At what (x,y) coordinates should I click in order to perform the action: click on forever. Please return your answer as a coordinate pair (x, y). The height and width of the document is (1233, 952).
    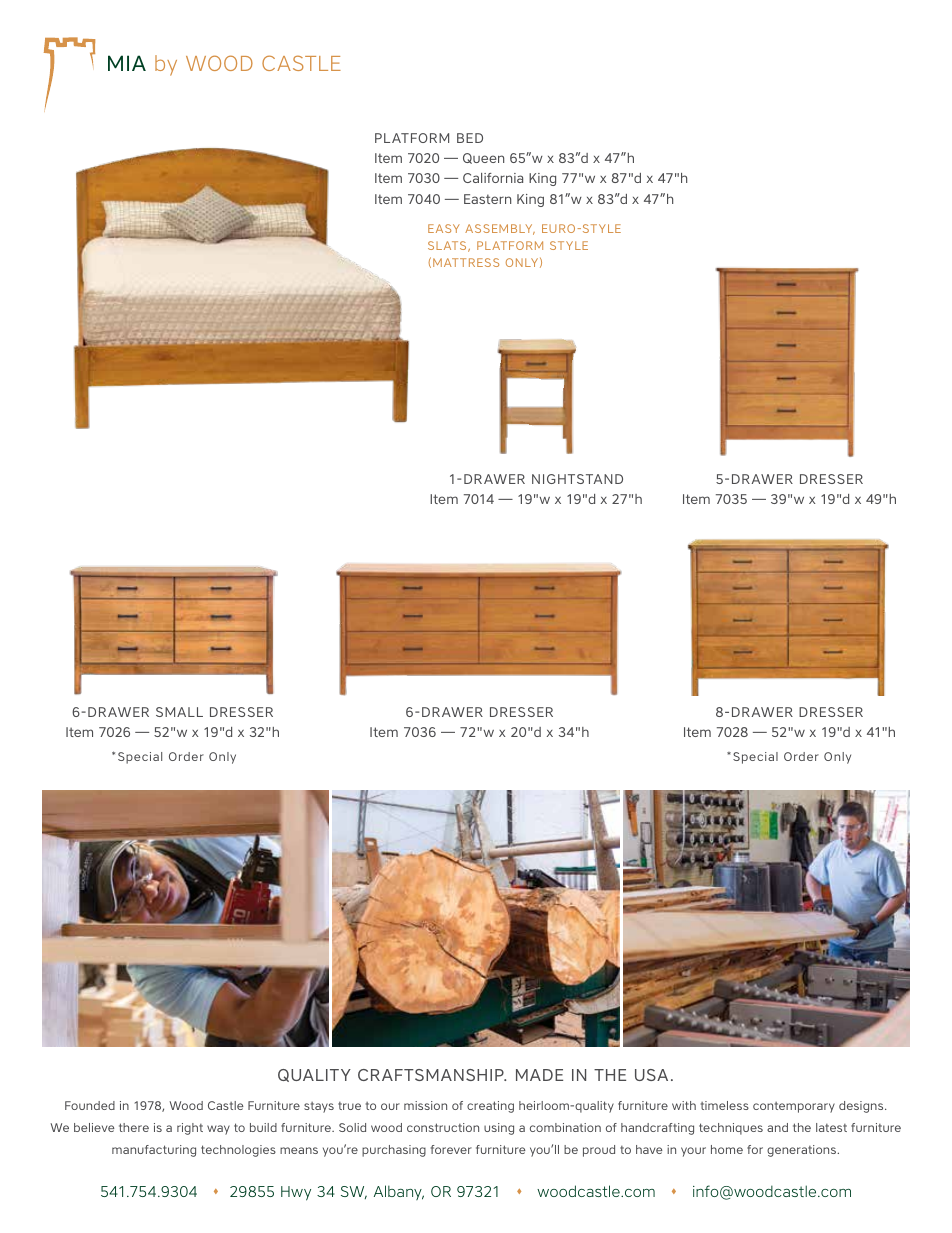
    Looking at the image, I should click on (451, 1149).
